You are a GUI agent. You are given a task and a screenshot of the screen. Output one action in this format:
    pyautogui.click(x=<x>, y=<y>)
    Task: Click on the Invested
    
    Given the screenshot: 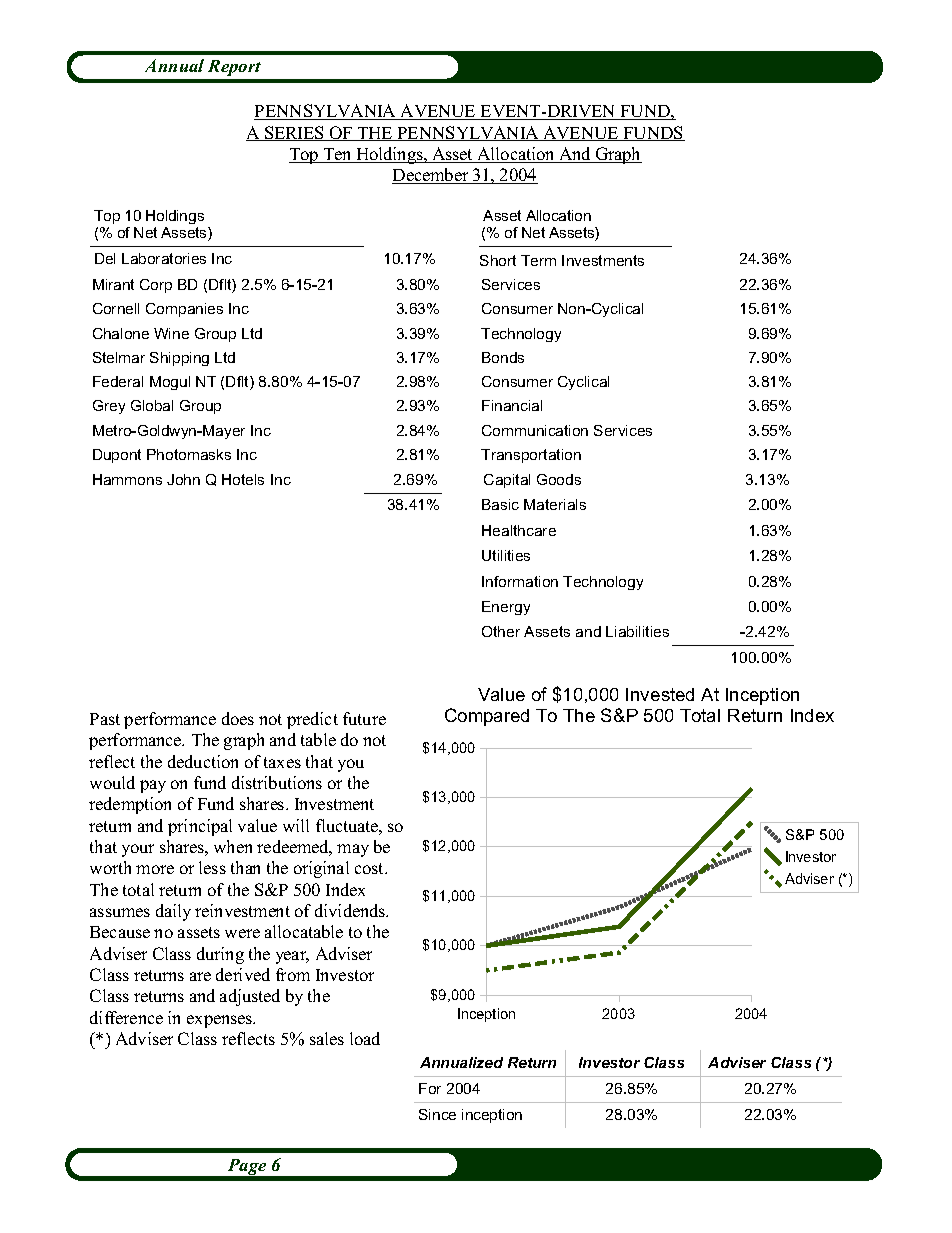 What is the action you would take?
    pyautogui.click(x=660, y=694)
